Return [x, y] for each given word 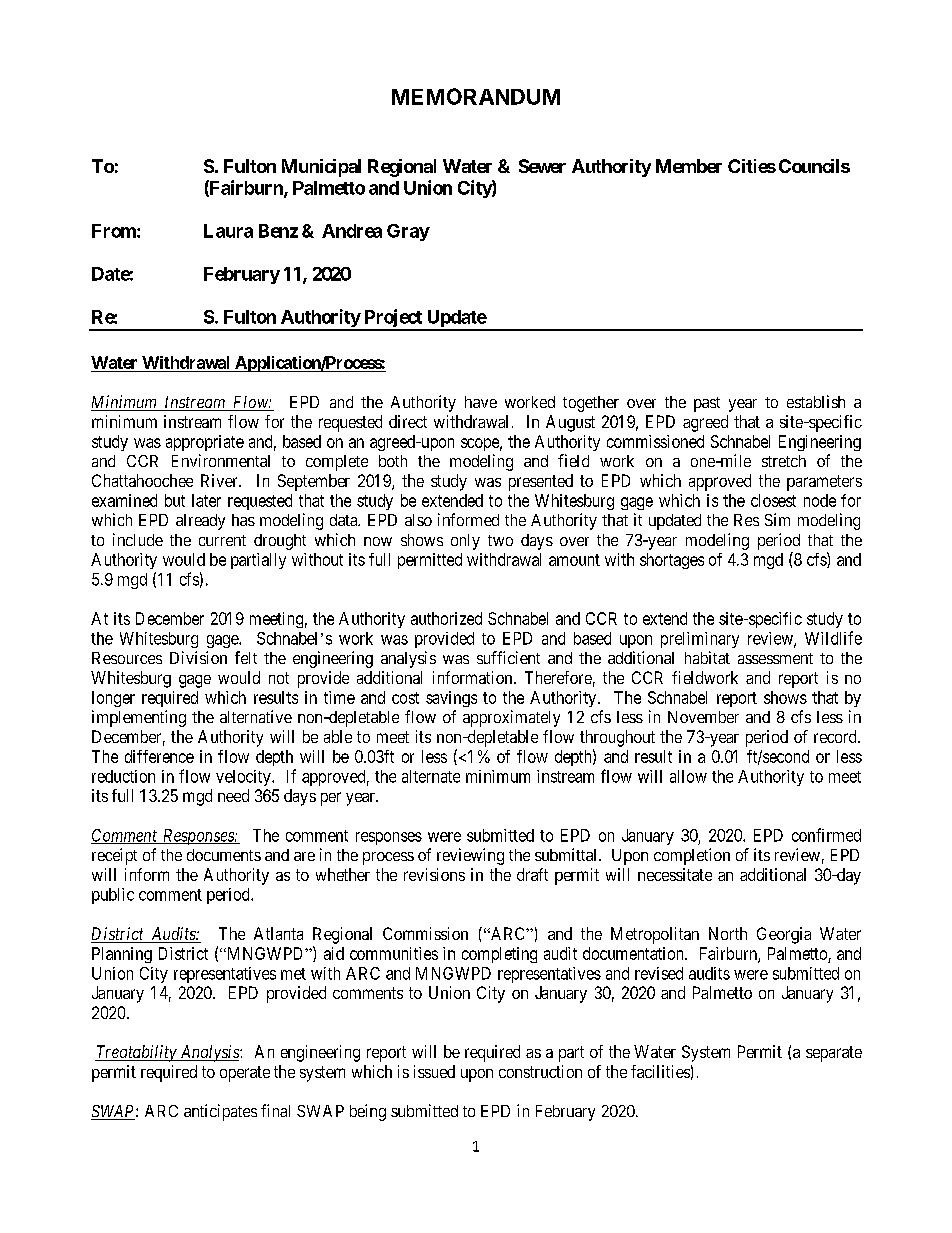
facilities [660, 1071]
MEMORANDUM [476, 96]
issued [434, 1071]
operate [245, 1074]
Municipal [321, 168]
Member [689, 166]
